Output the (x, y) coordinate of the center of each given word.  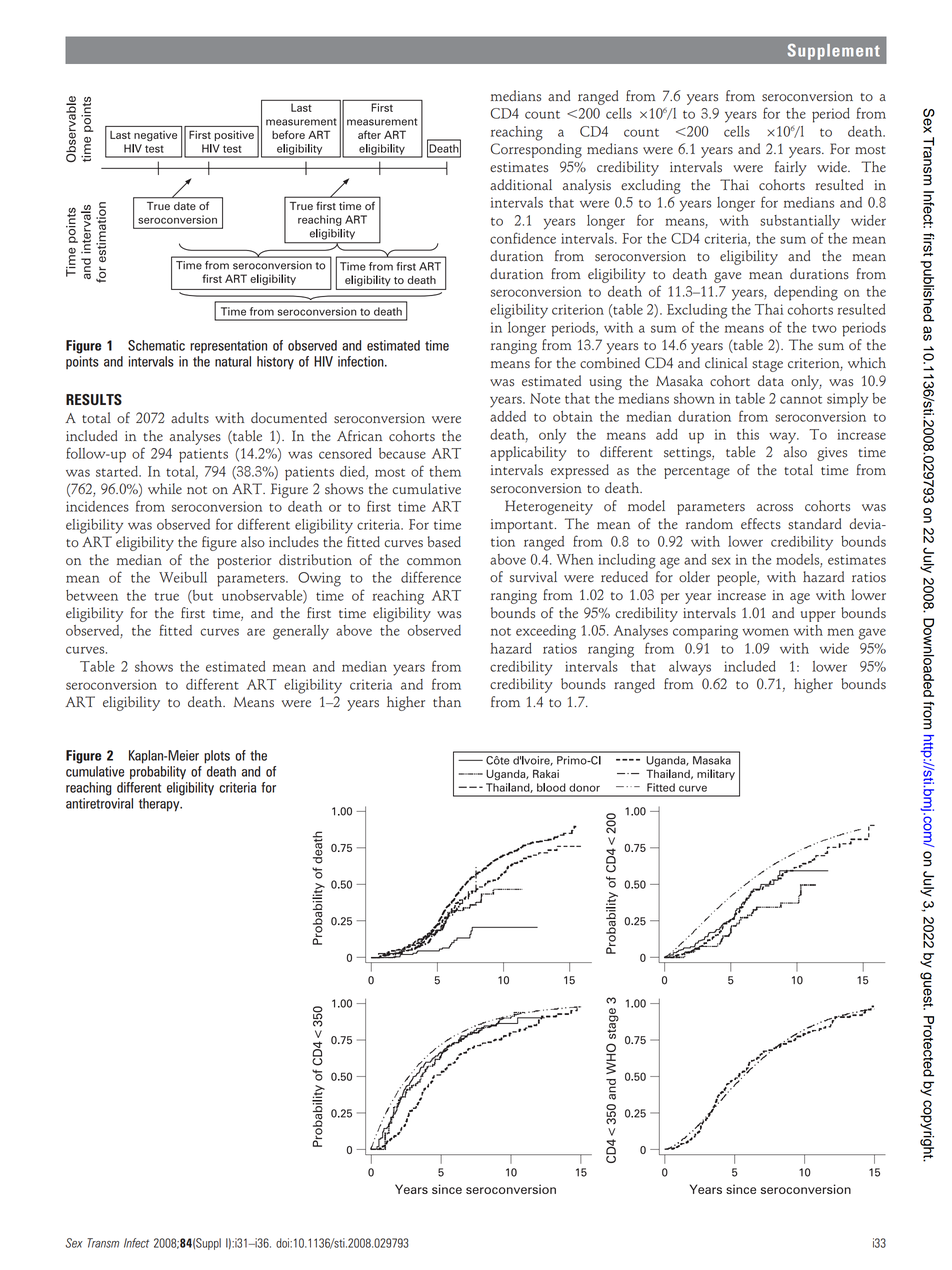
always (690, 668)
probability (158, 773)
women (765, 632)
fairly (791, 168)
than (447, 701)
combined (610, 363)
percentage (697, 473)
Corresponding (536, 150)
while (165, 488)
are (256, 632)
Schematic (156, 345)
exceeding (546, 632)
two (824, 328)
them (445, 471)
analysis (586, 186)
